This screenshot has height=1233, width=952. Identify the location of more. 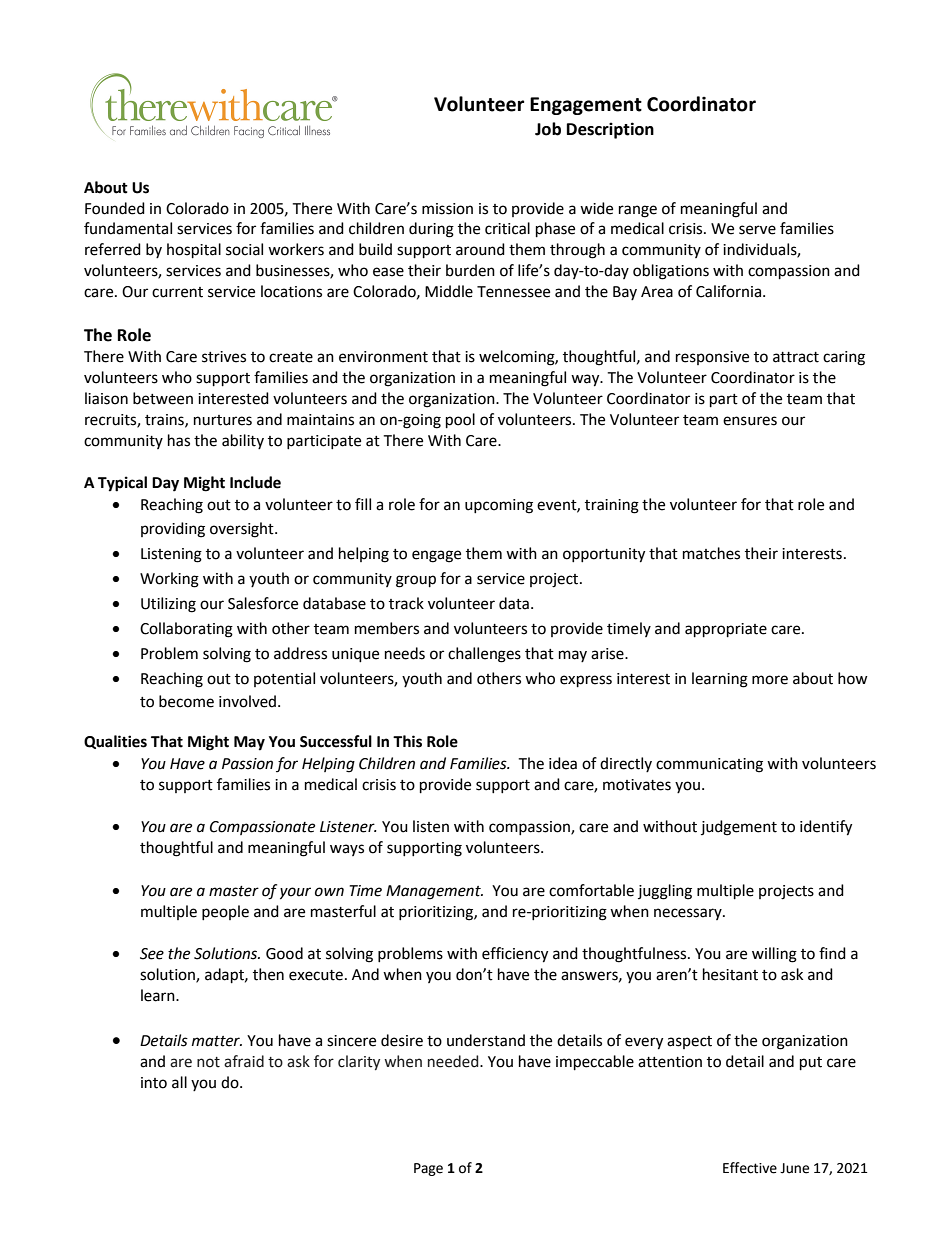
(770, 680).
